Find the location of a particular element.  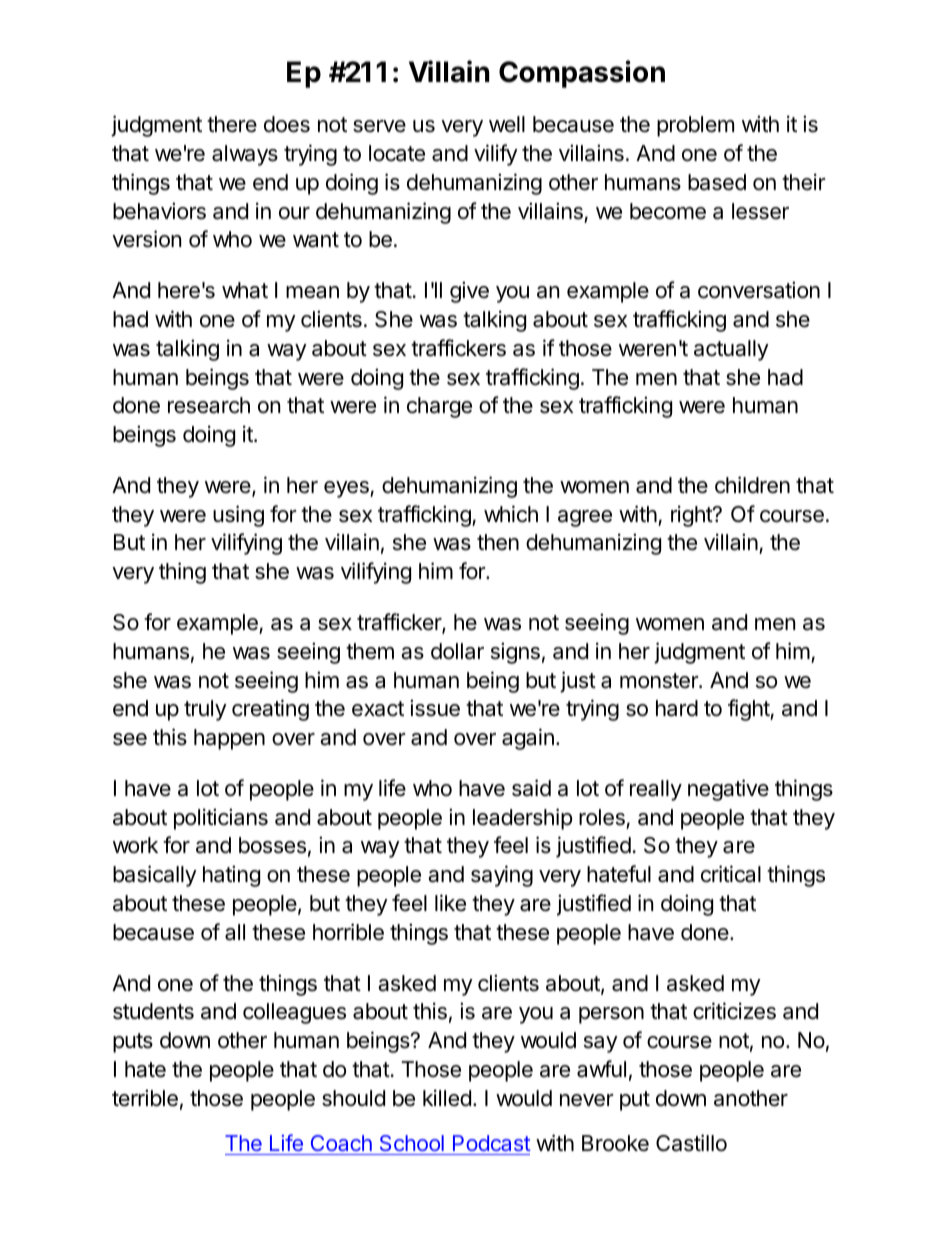

children is located at coordinates (752, 485).
